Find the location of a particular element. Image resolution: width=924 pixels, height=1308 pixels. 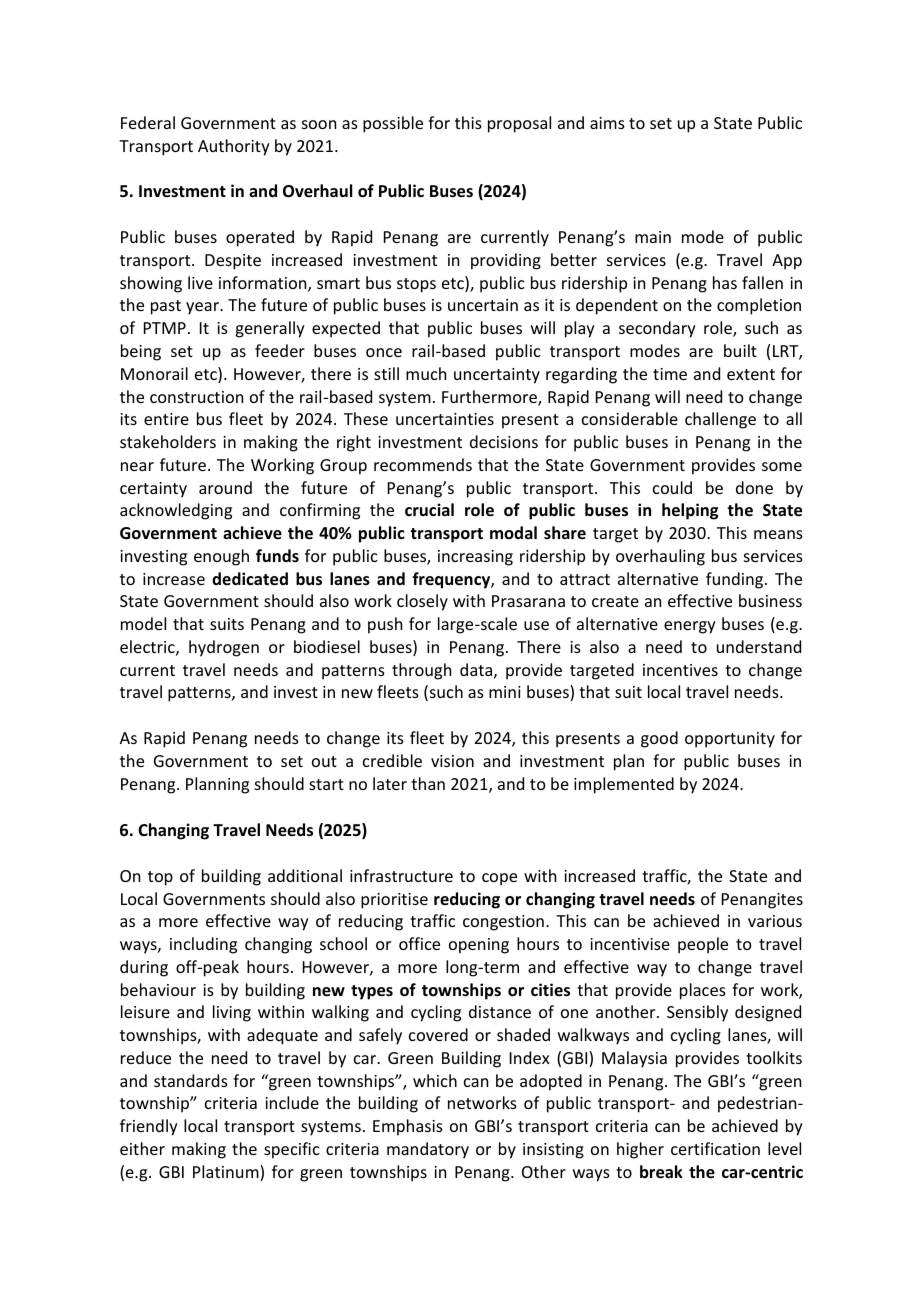

Authority is located at coordinates (234, 147).
